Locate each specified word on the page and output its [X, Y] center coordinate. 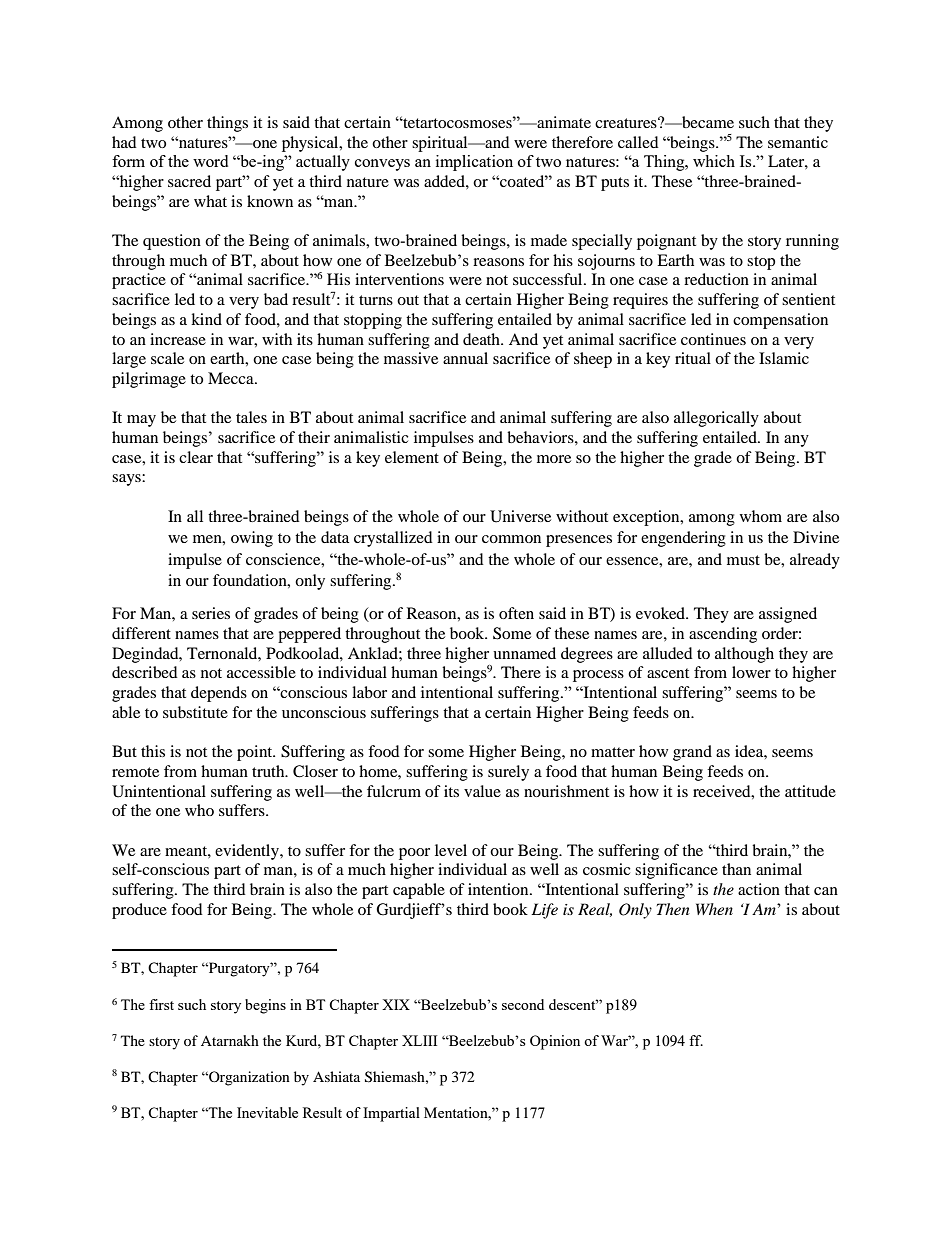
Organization [248, 1078]
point [256, 753]
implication [474, 163]
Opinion [555, 1042]
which [714, 161]
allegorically [716, 419]
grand [692, 753]
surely [508, 773]
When [714, 909]
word [210, 161]
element [412, 457]
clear [196, 457]
